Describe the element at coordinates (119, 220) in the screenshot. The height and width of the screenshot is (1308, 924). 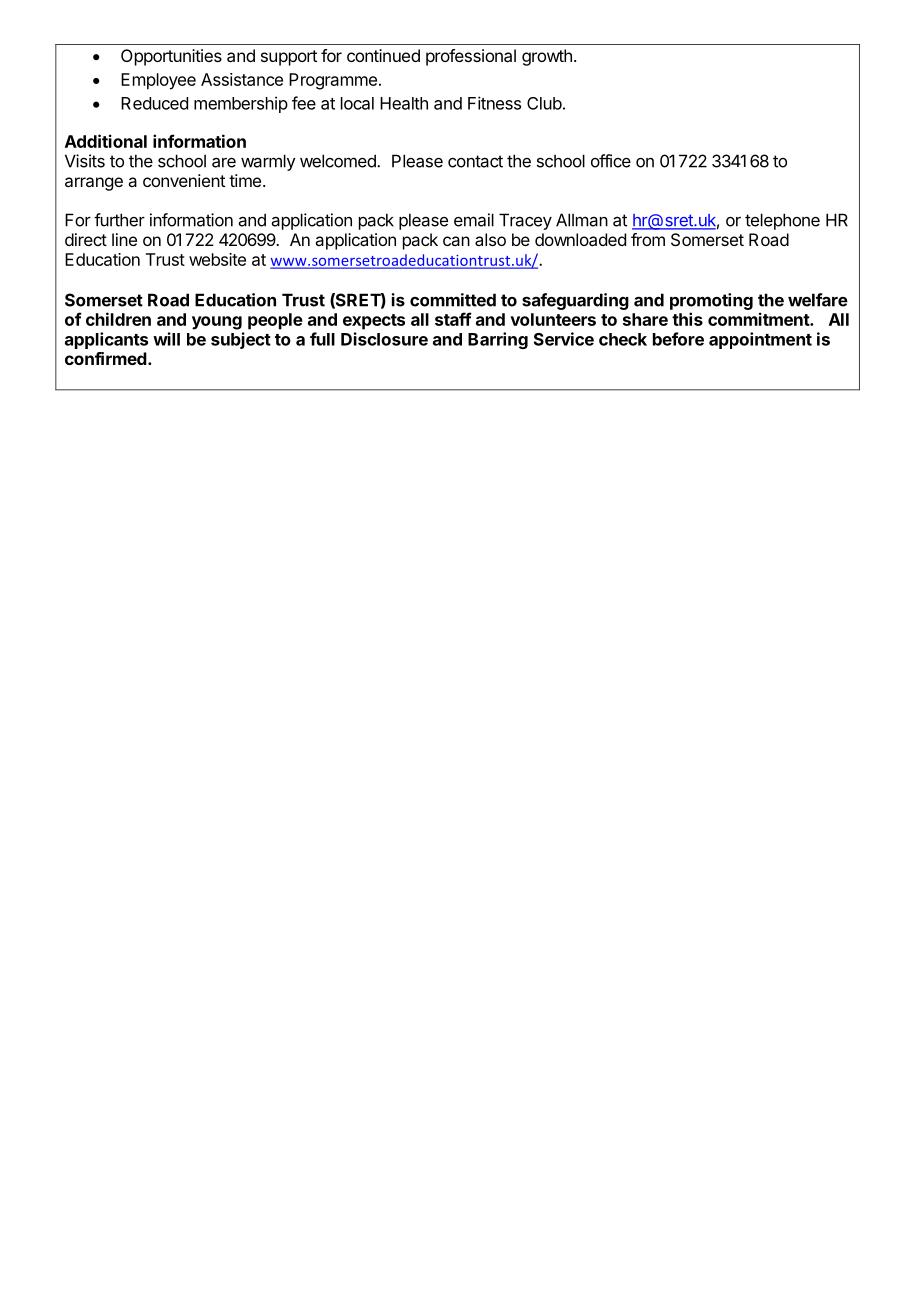
I see `further` at that location.
